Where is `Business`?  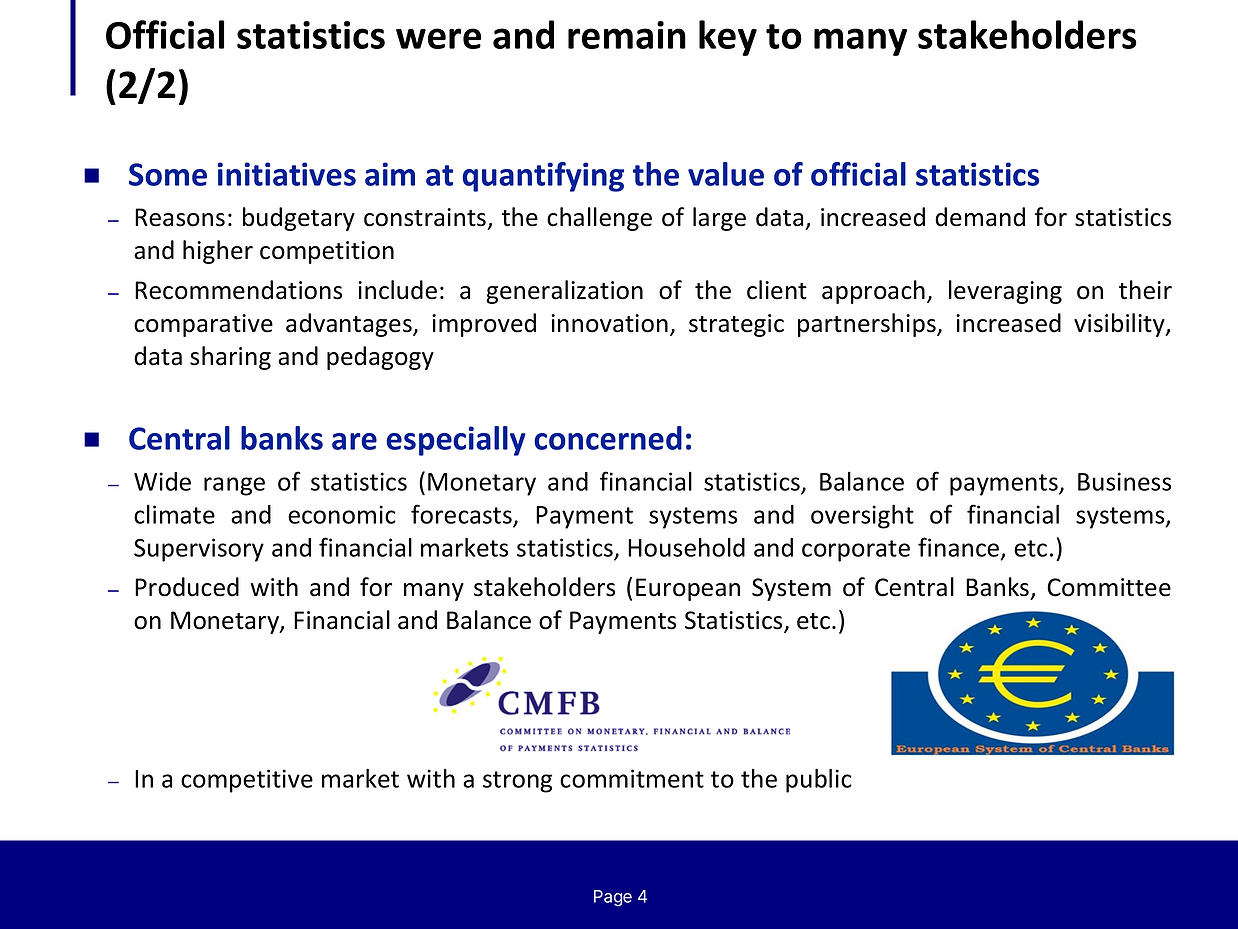 Business is located at coordinates (1124, 481).
